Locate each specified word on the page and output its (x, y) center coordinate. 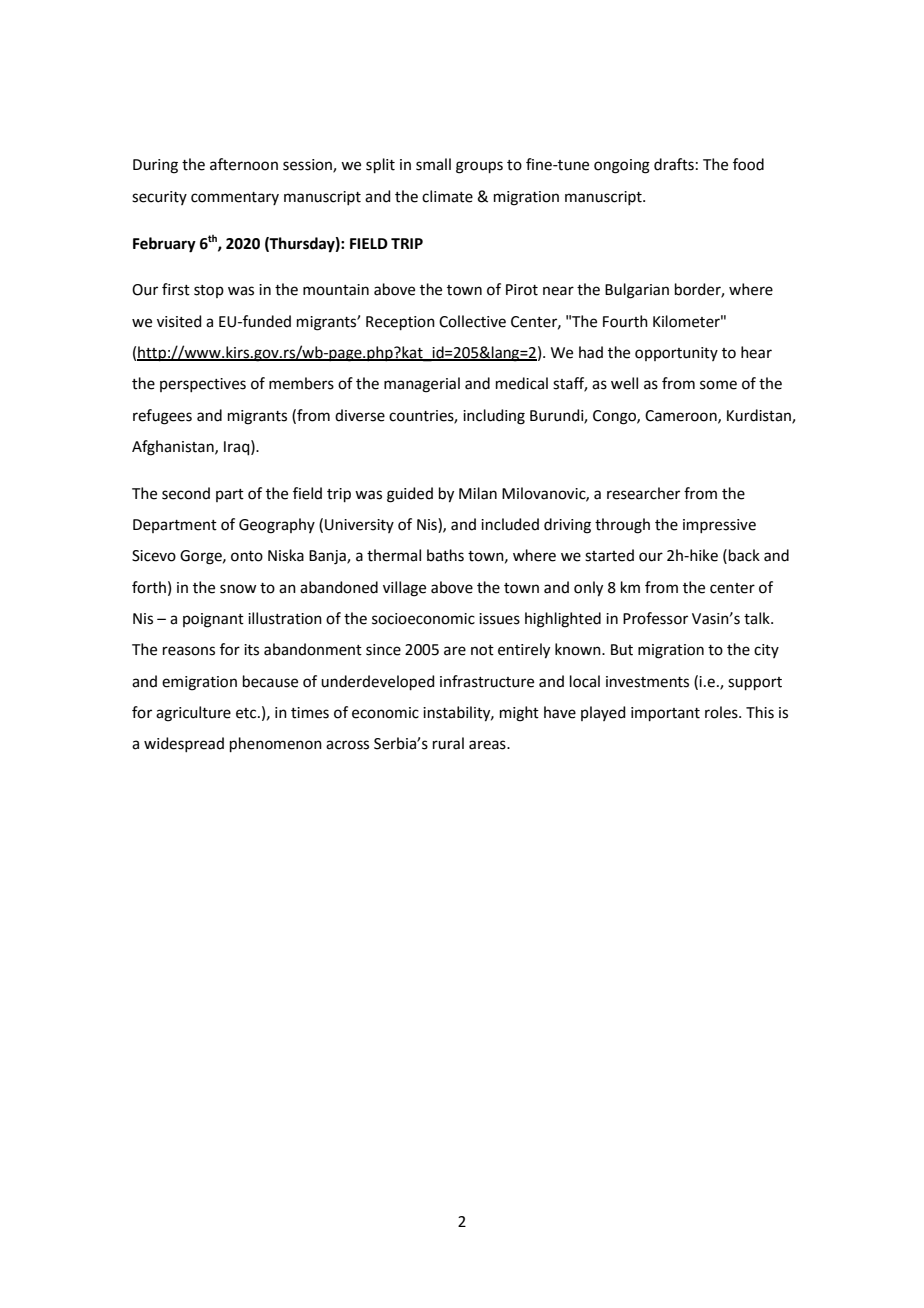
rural (448, 743)
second (186, 493)
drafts (674, 164)
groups (479, 167)
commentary (235, 198)
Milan (478, 493)
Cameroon (682, 416)
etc (247, 713)
